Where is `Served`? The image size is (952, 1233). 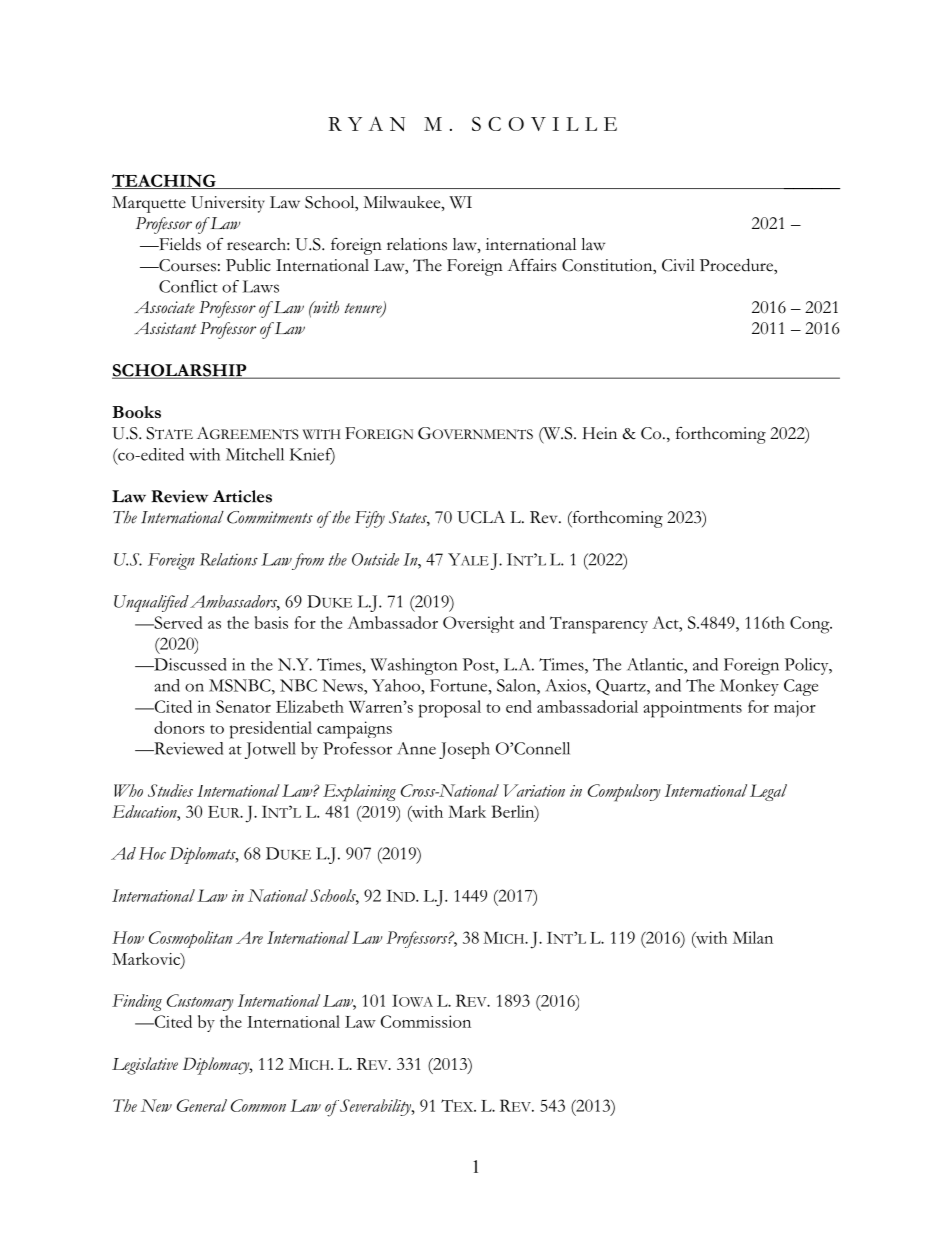
Served is located at coordinates (177, 622).
